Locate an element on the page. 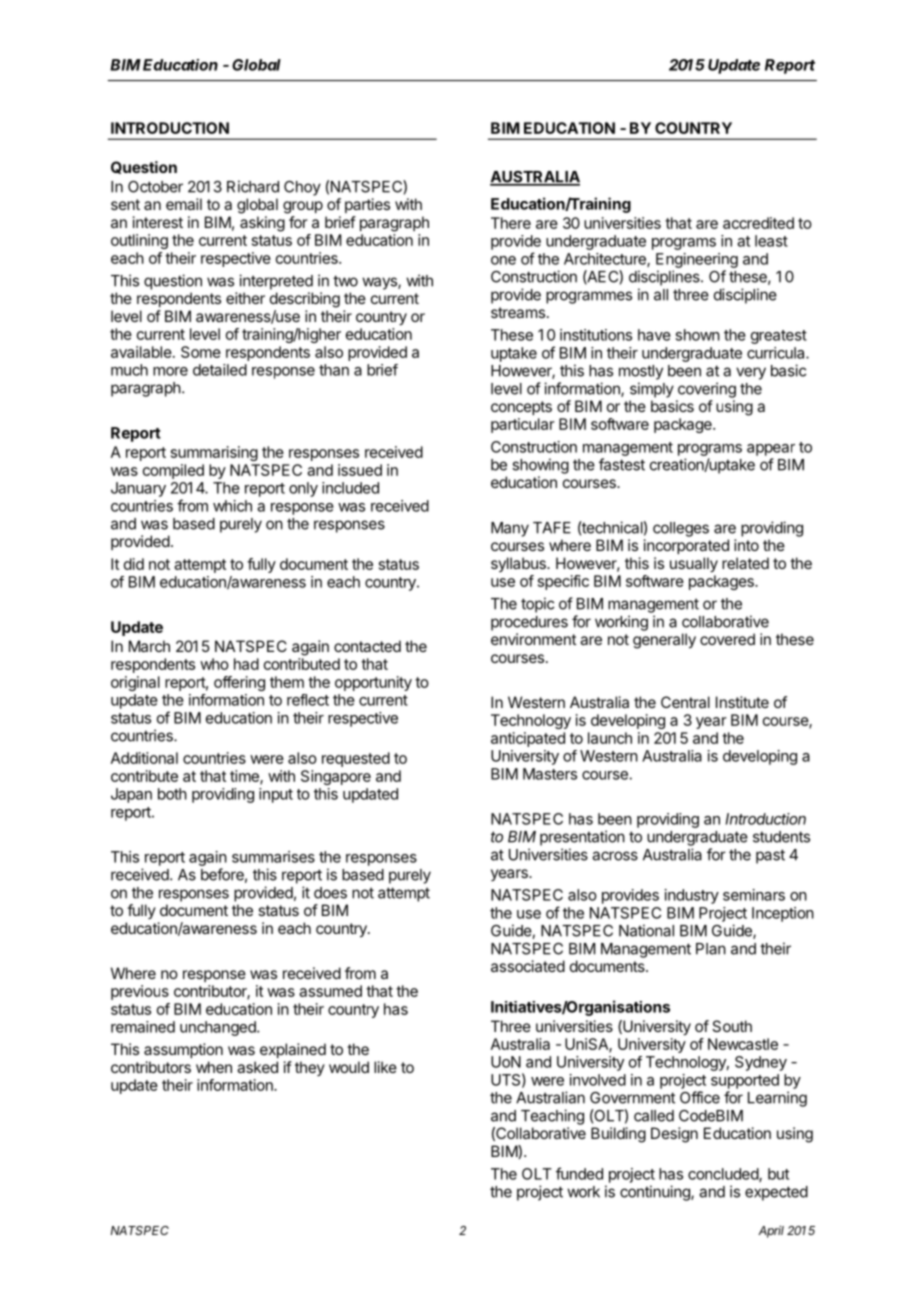  Engineering is located at coordinates (697, 260).
